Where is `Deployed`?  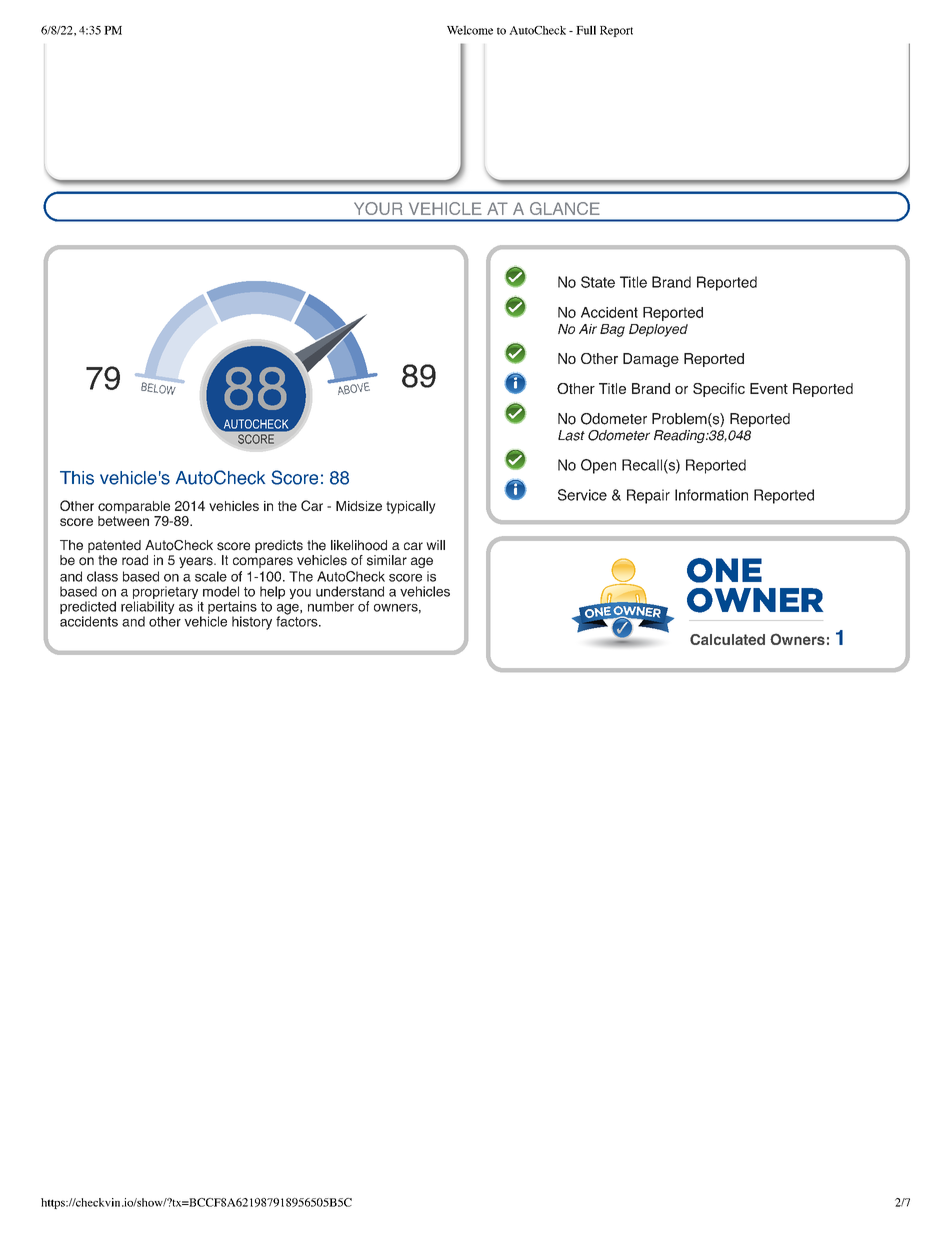 Deployed is located at coordinates (658, 330).
